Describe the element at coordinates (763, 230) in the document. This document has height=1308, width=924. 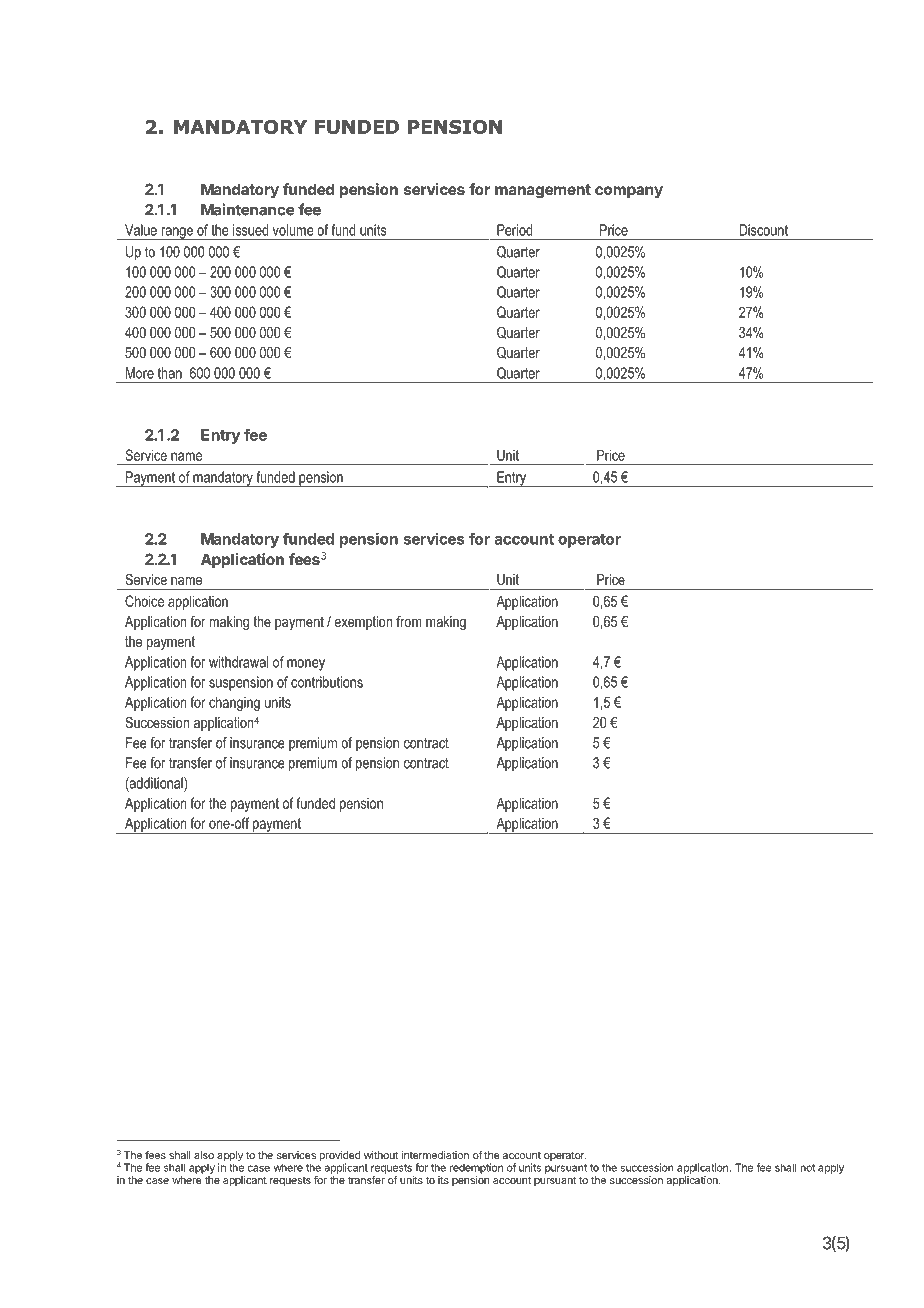
I see `Discount` at that location.
